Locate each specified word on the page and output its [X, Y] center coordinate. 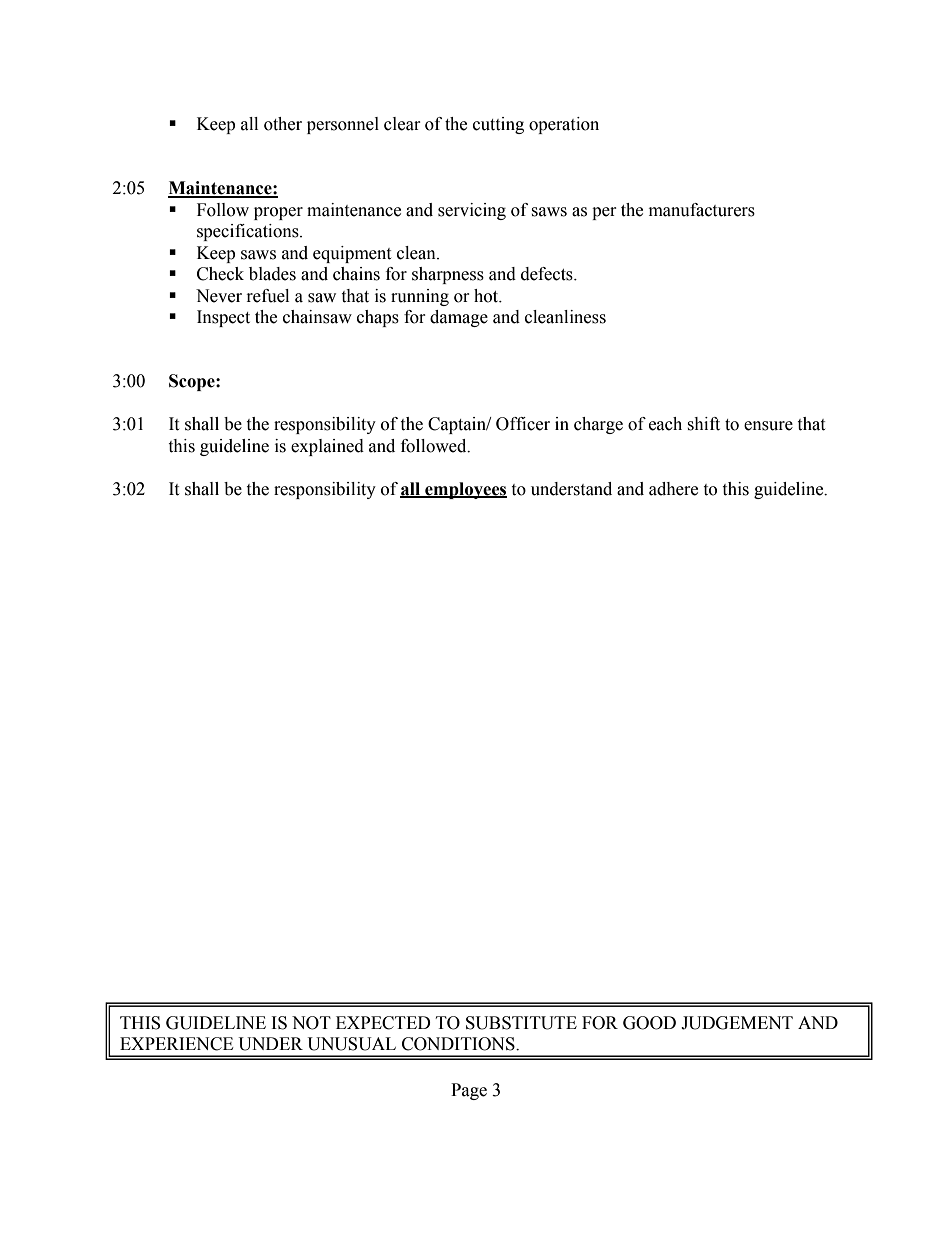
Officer [523, 424]
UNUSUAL [352, 1044]
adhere [673, 489]
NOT [311, 1023]
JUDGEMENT [737, 1023]
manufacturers [702, 210]
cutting [498, 125]
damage [459, 318]
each [665, 424]
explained [327, 447]
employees [465, 490]
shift [703, 424]
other [283, 124]
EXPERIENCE [176, 1044]
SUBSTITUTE [521, 1023]
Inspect [223, 318]
